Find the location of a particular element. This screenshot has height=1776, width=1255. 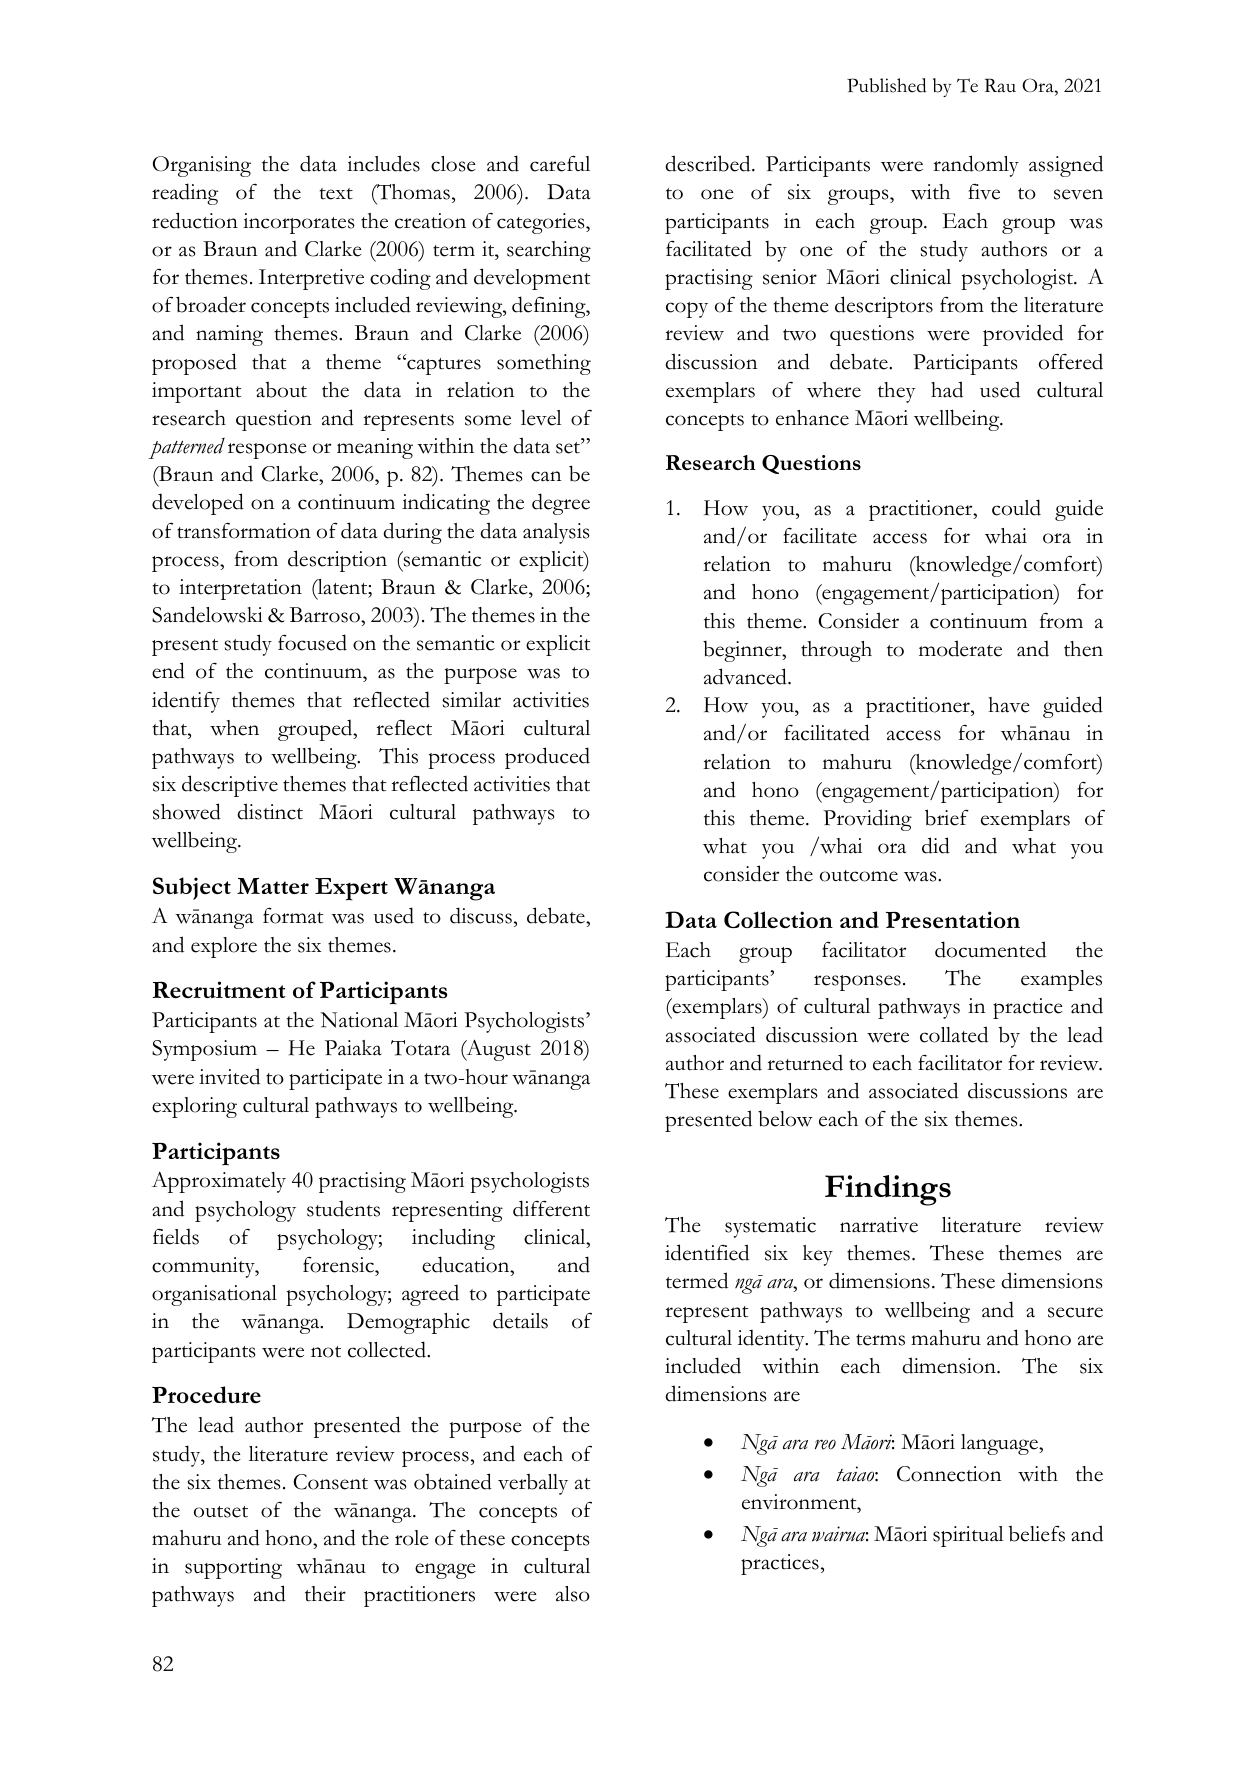

Approximately is located at coordinates (219, 1182).
